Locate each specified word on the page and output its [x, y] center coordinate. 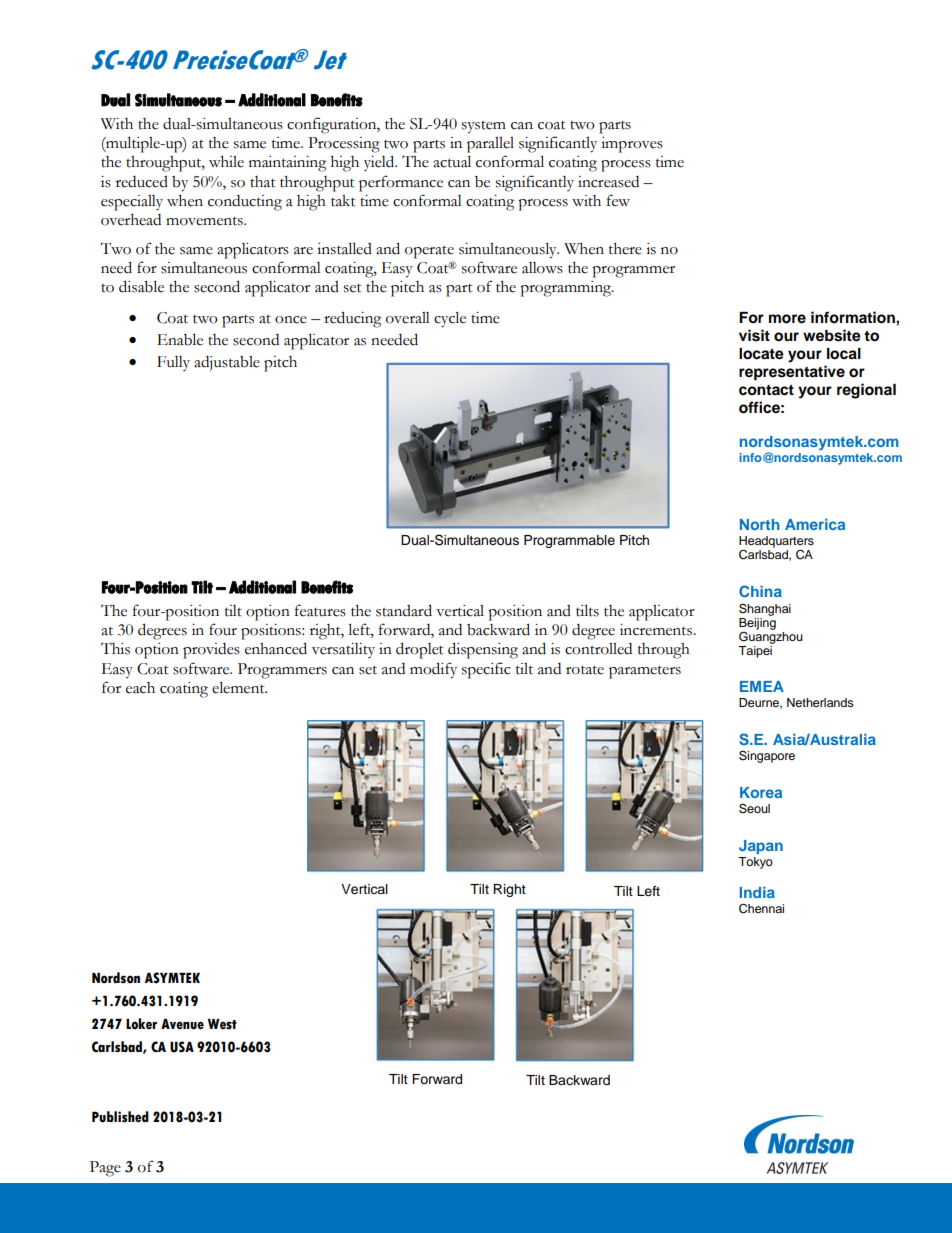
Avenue [182, 1024]
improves [632, 145]
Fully [173, 363]
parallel [490, 145]
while [226, 162]
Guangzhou [771, 636]
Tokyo [755, 863]
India [757, 892]
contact [766, 390]
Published [120, 1117]
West [222, 1024]
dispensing [483, 650]
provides [211, 651]
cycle [450, 319]
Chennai [761, 908]
